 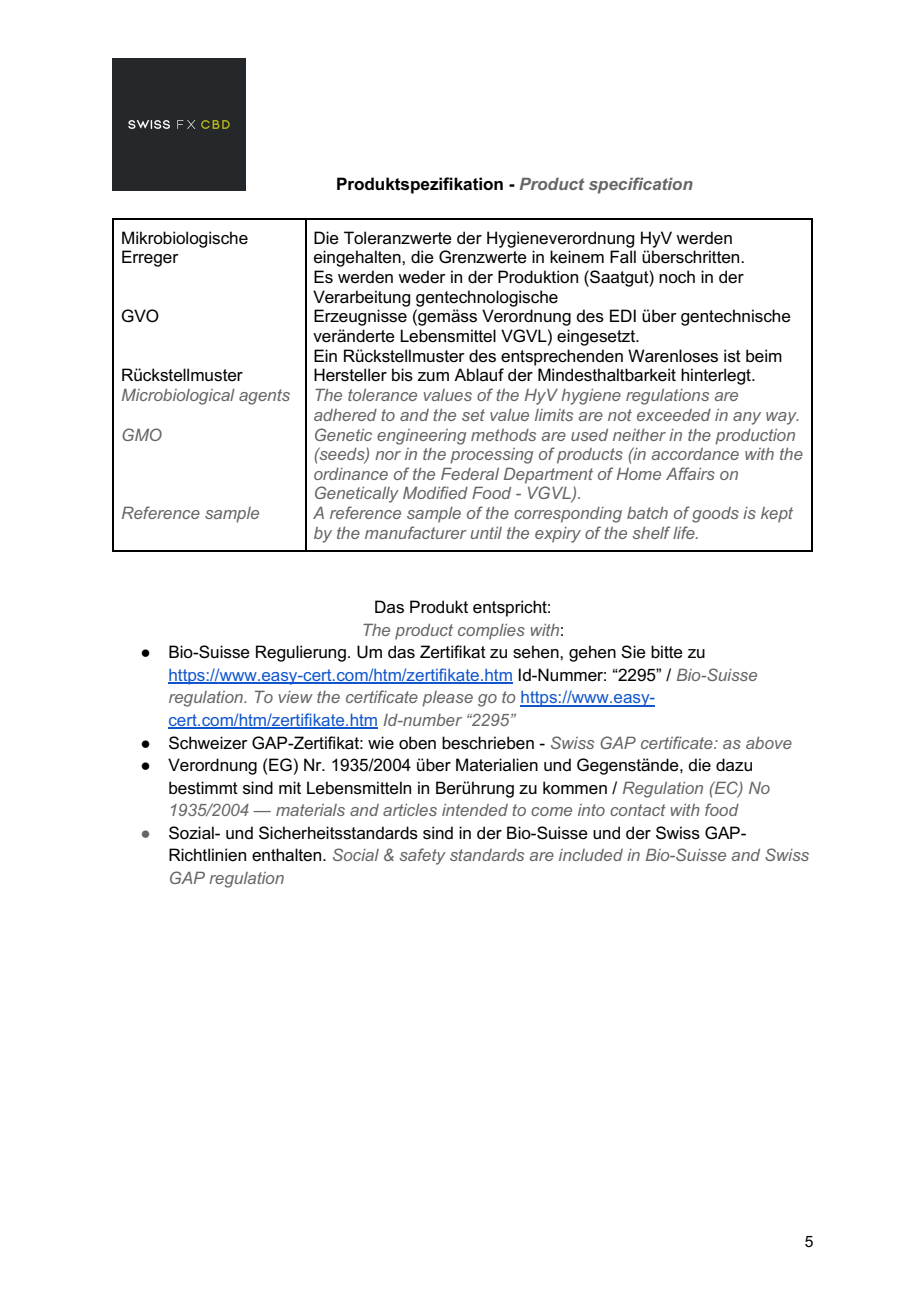 I want to click on Fall, so click(x=623, y=257).
